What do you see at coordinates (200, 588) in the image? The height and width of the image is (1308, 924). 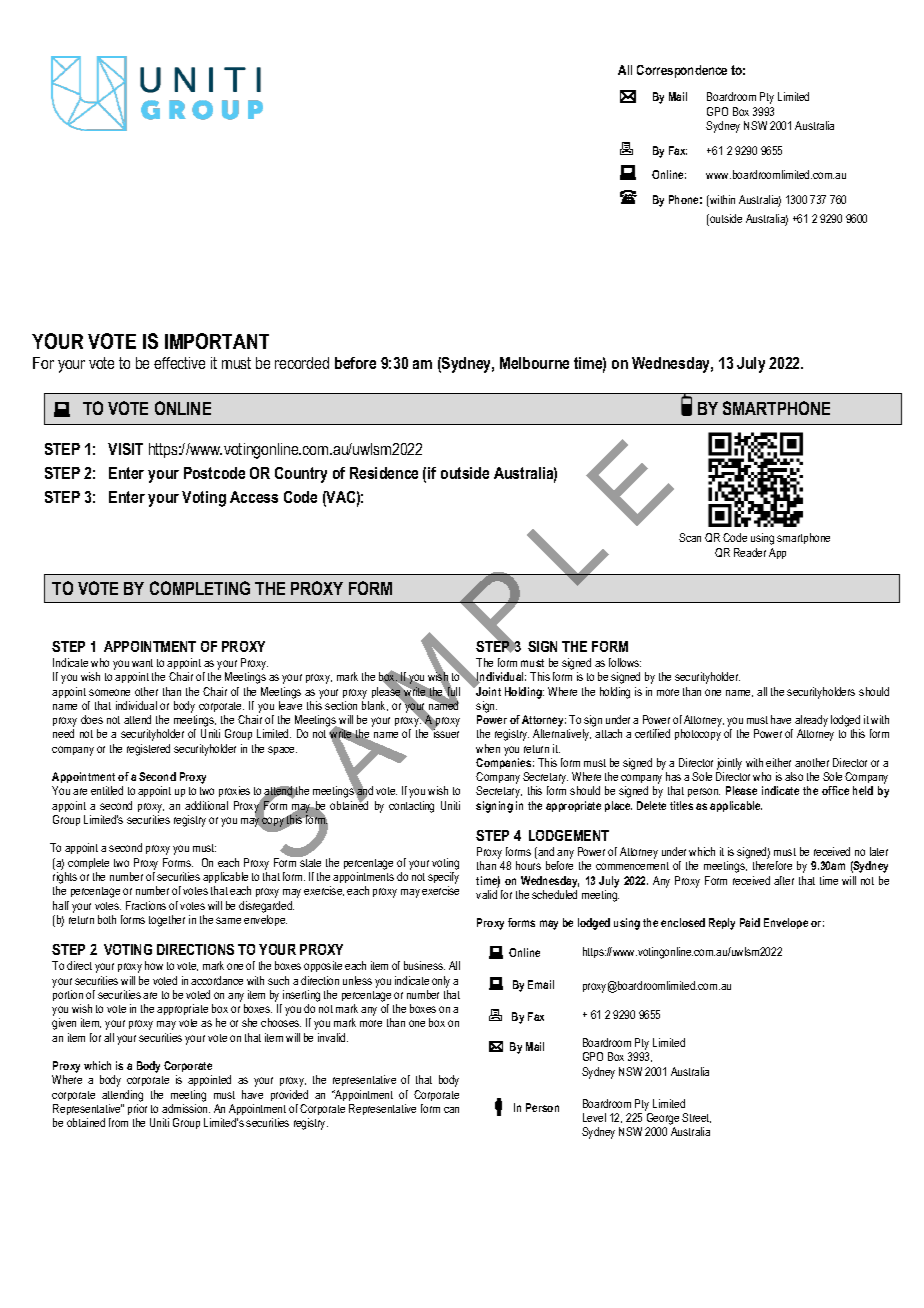 I see `COMPLETING` at bounding box center [200, 588].
